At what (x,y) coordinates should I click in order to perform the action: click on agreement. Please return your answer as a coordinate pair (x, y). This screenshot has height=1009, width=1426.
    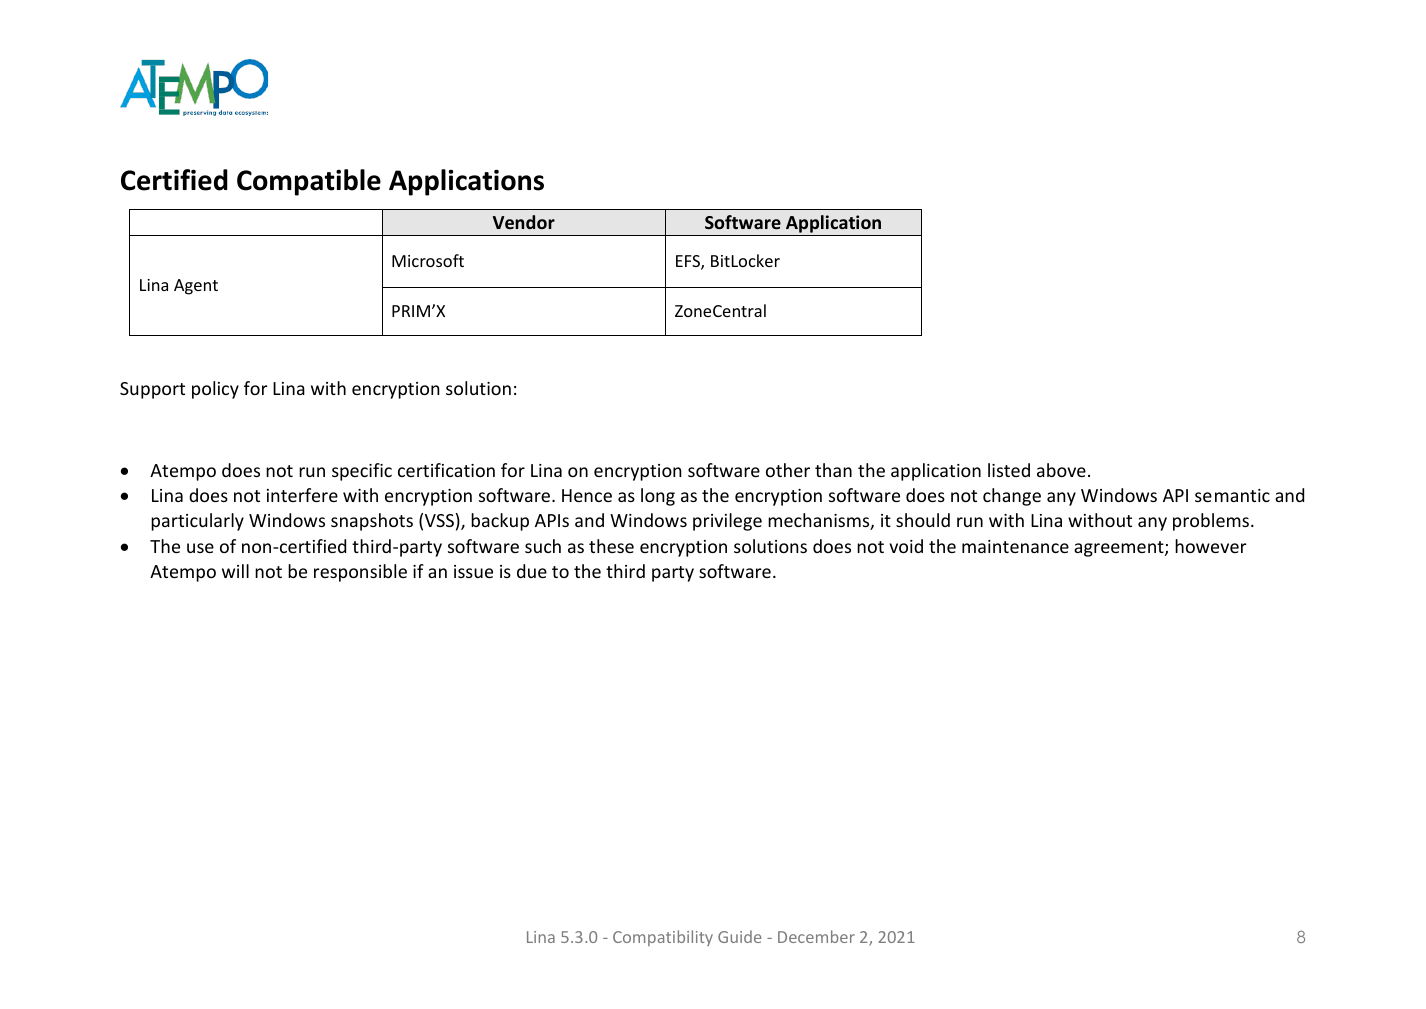
    Looking at the image, I should click on (1120, 549).
